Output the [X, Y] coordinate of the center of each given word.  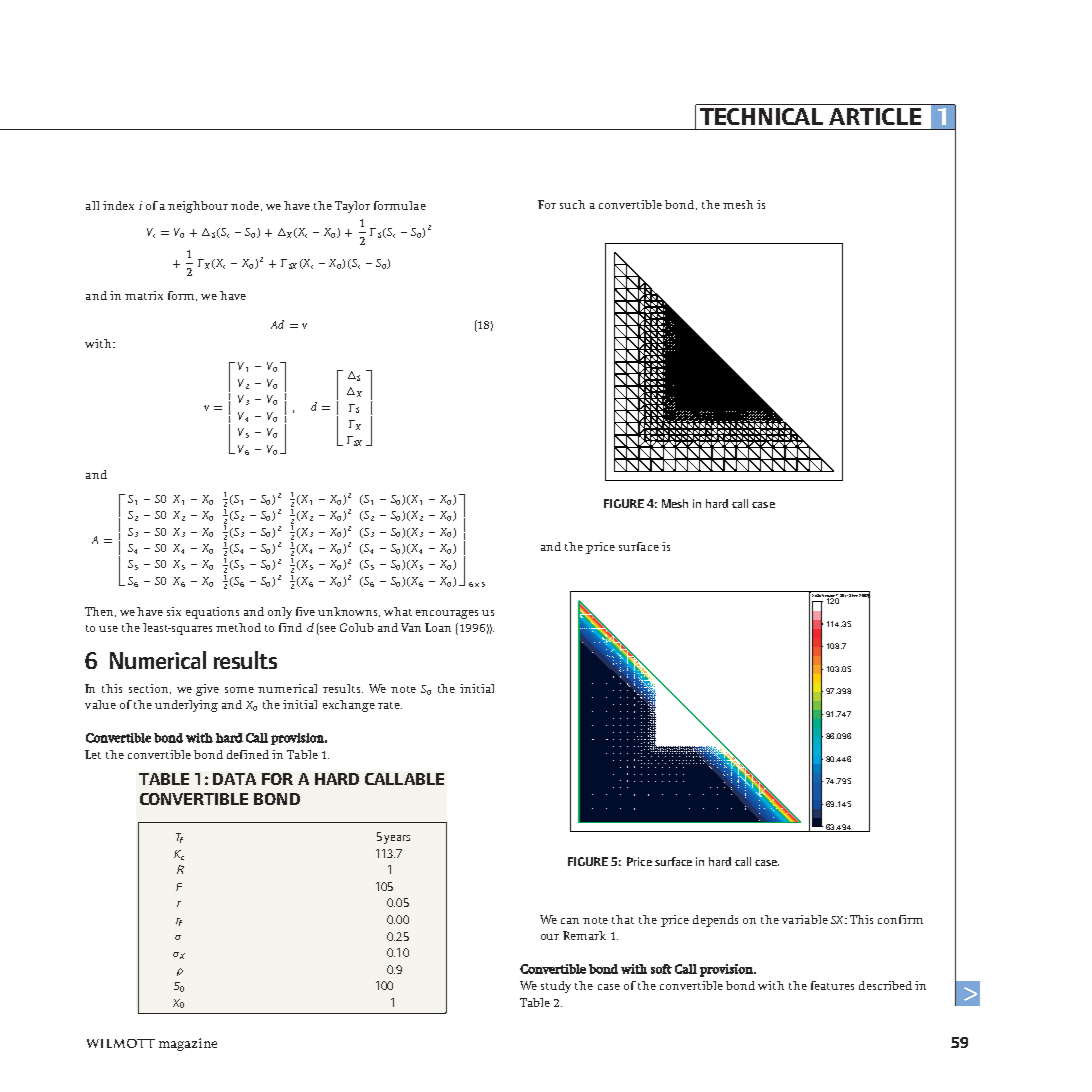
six [174, 611]
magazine [188, 1044]
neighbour [198, 207]
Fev [855, 595]
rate [390, 705]
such [572, 204]
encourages [447, 614]
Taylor [352, 207]
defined [248, 754]
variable [805, 919]
